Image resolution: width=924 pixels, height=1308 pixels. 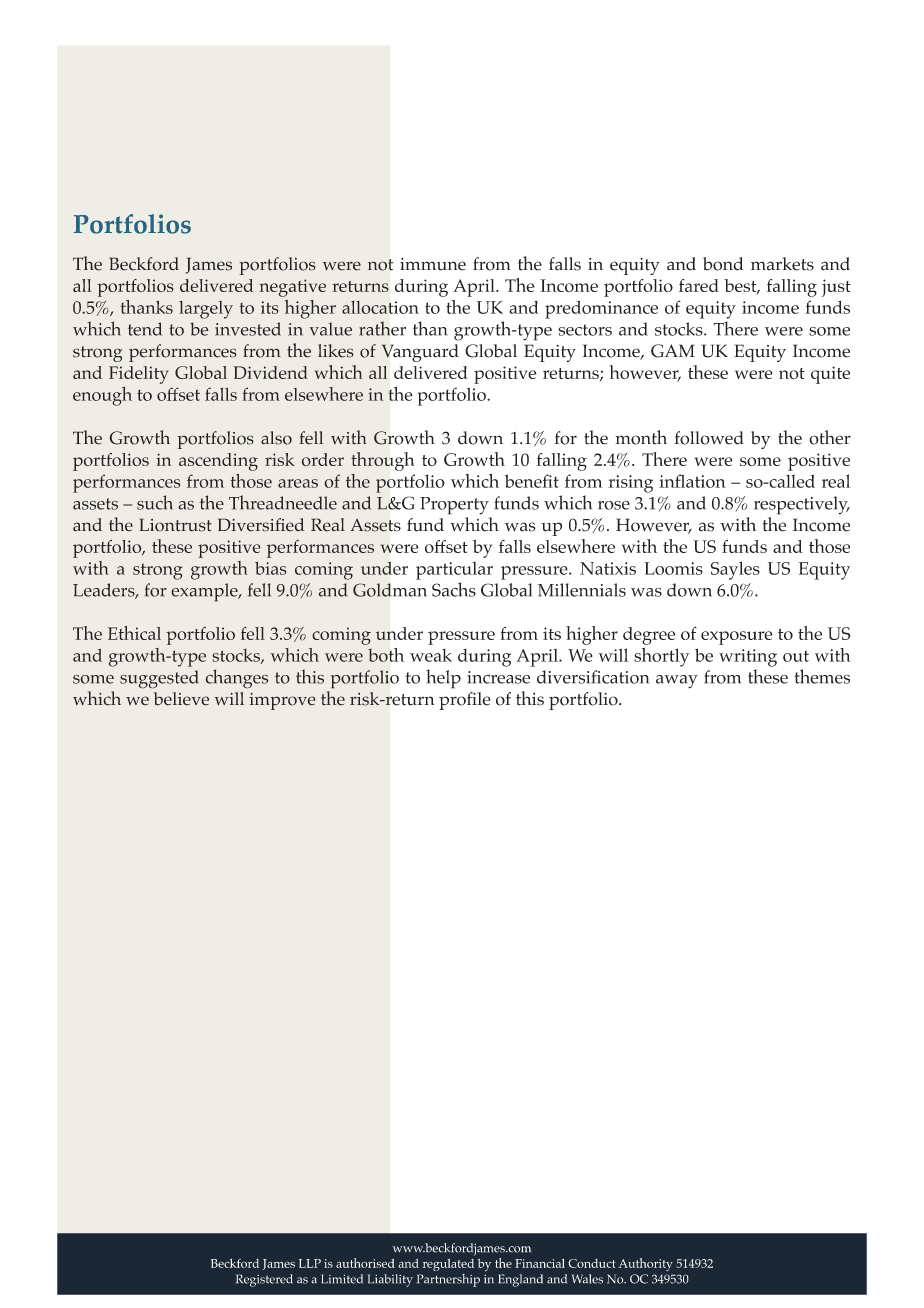 What do you see at coordinates (264, 1280) in the page?
I see `Registered` at bounding box center [264, 1280].
